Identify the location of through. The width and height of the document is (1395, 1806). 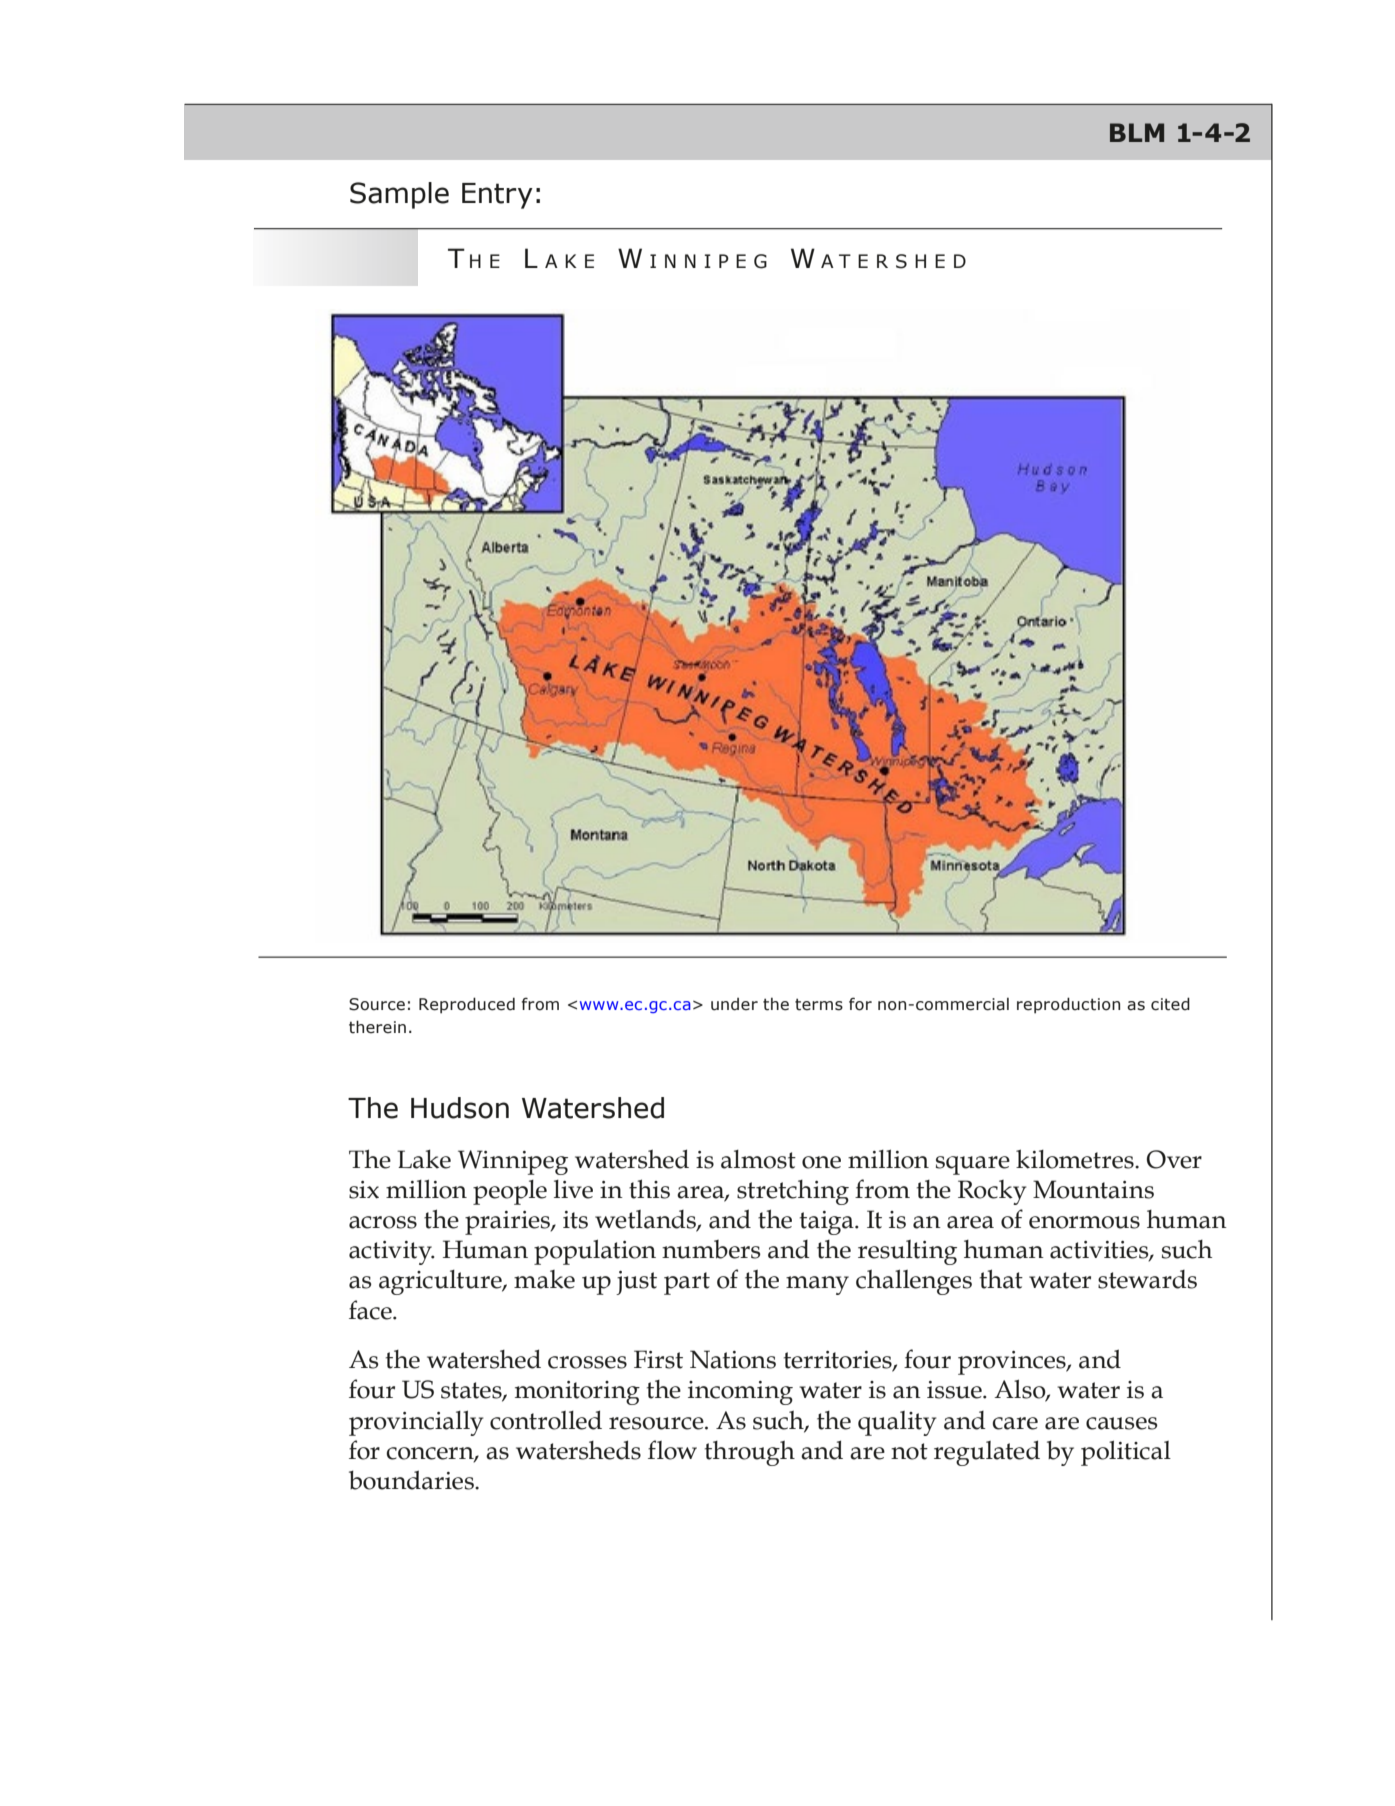
(750, 1453).
